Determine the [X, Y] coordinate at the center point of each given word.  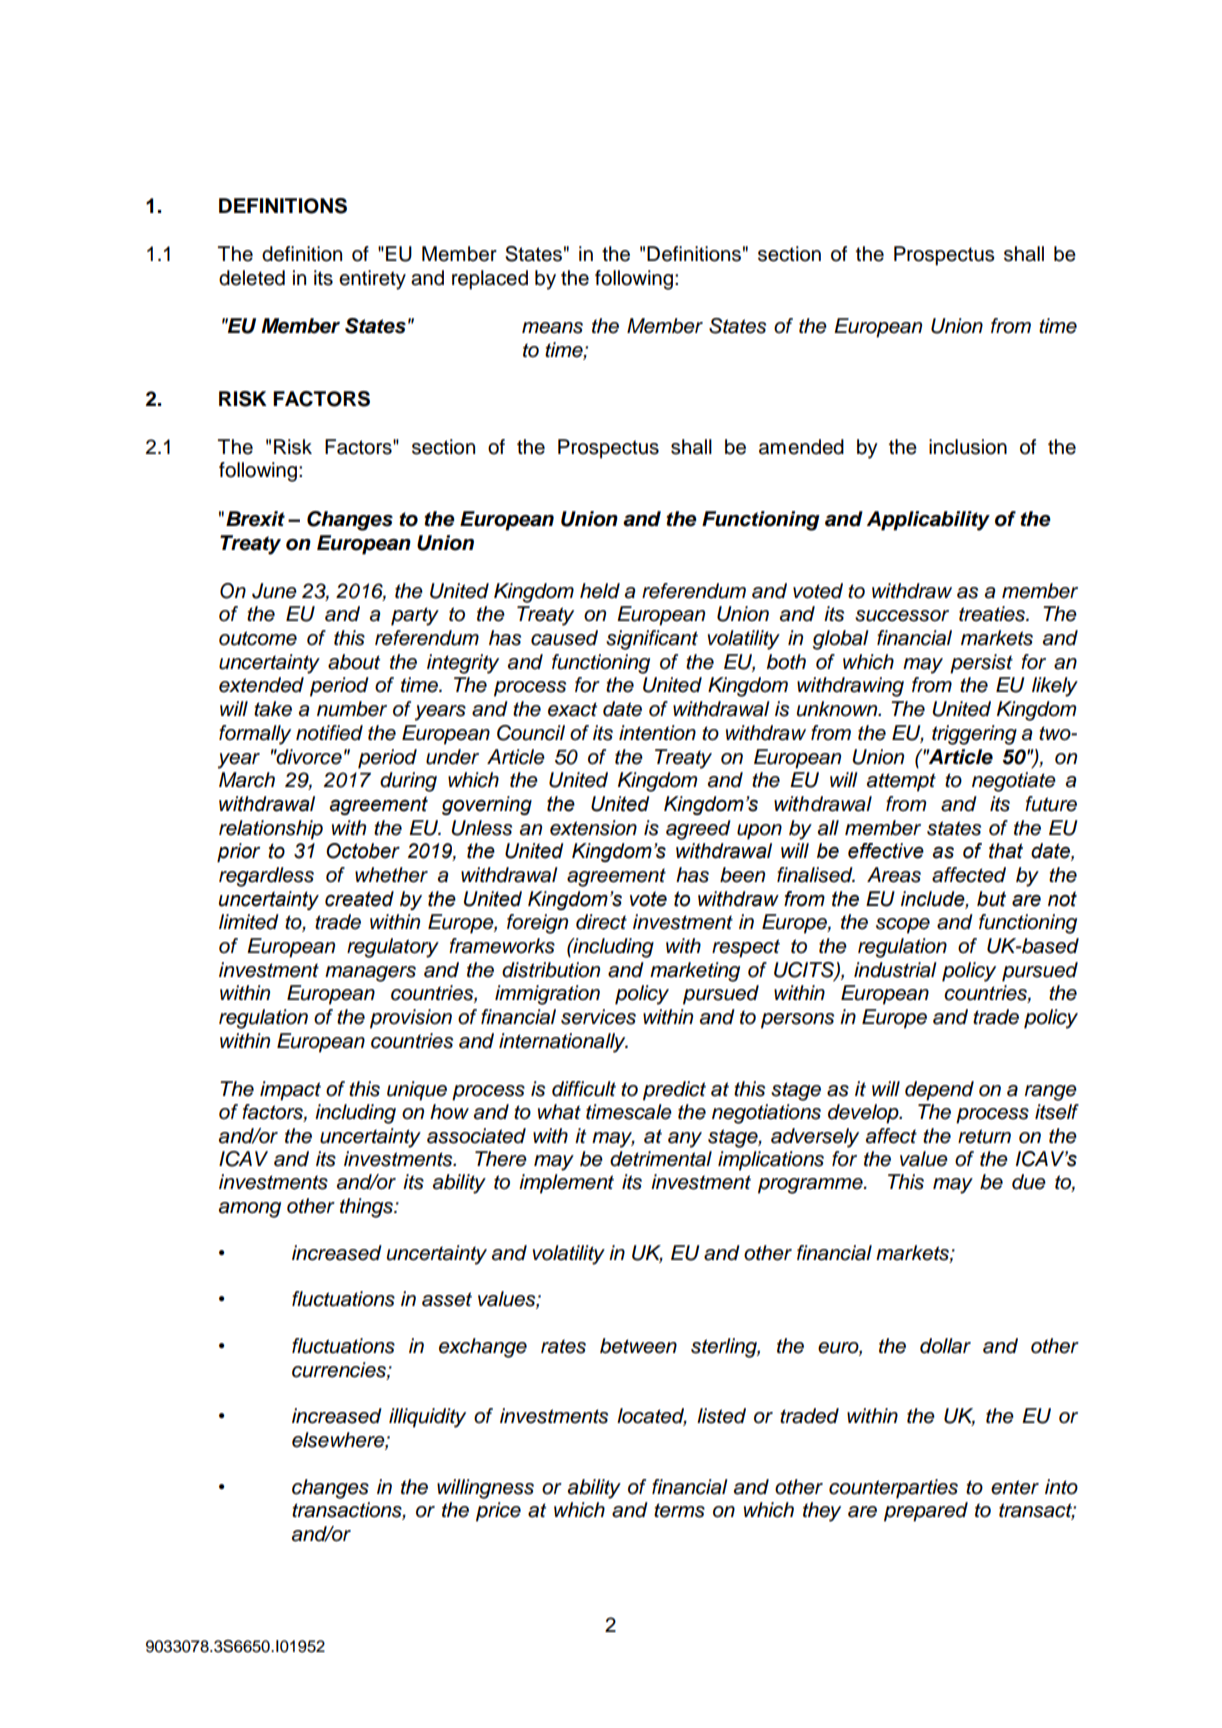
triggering [974, 735]
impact [290, 1091]
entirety [372, 280]
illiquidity [427, 1418]
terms [679, 1510]
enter [1015, 1487]
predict [674, 1091]
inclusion [968, 447]
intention [657, 733]
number [352, 709]
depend [939, 1091]
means [552, 328]
